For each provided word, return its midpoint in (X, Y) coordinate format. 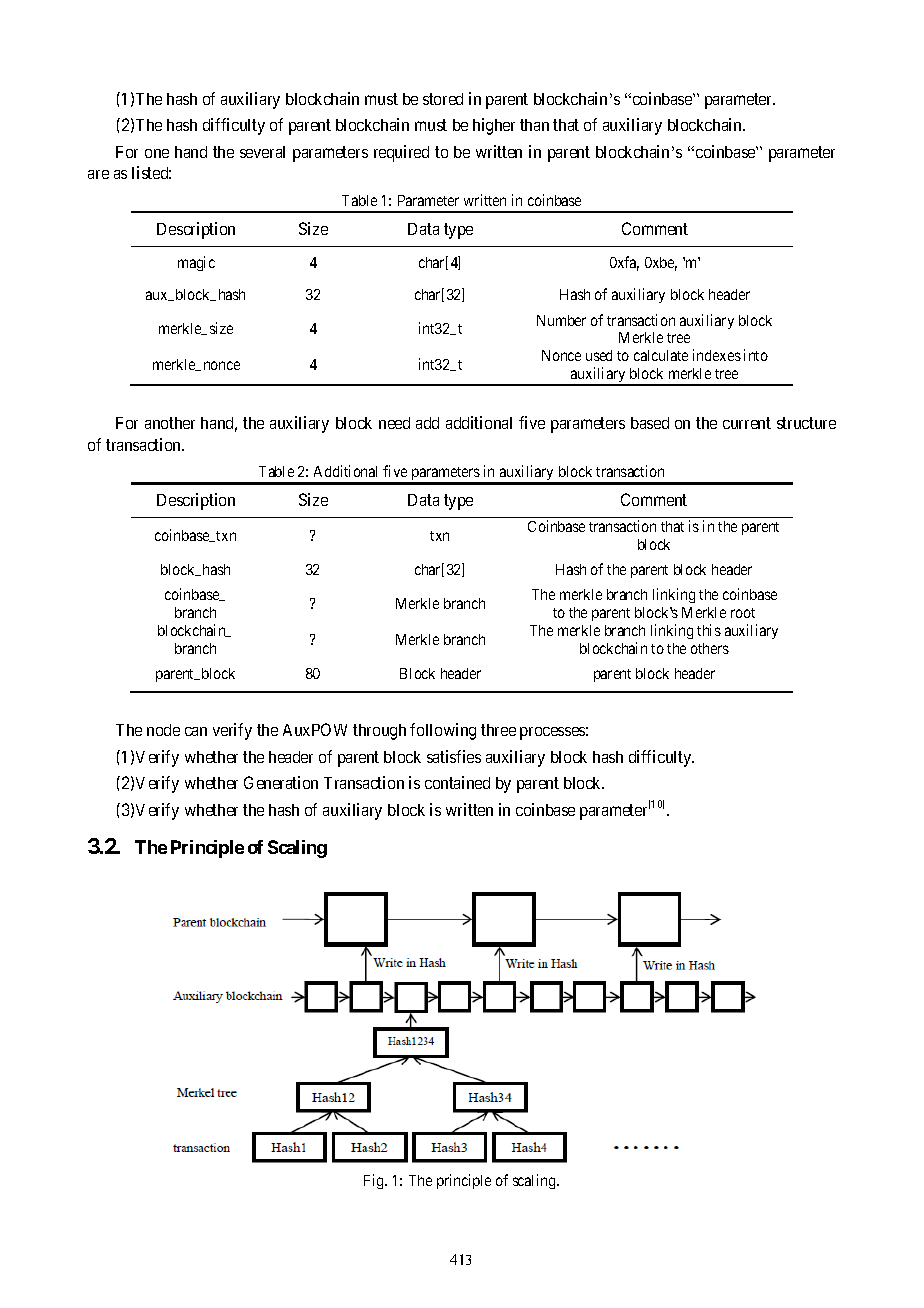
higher (494, 126)
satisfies (454, 756)
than (534, 125)
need (394, 423)
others (710, 648)
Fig (375, 1181)
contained (457, 782)
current (747, 423)
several (262, 152)
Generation (281, 782)
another (170, 423)
